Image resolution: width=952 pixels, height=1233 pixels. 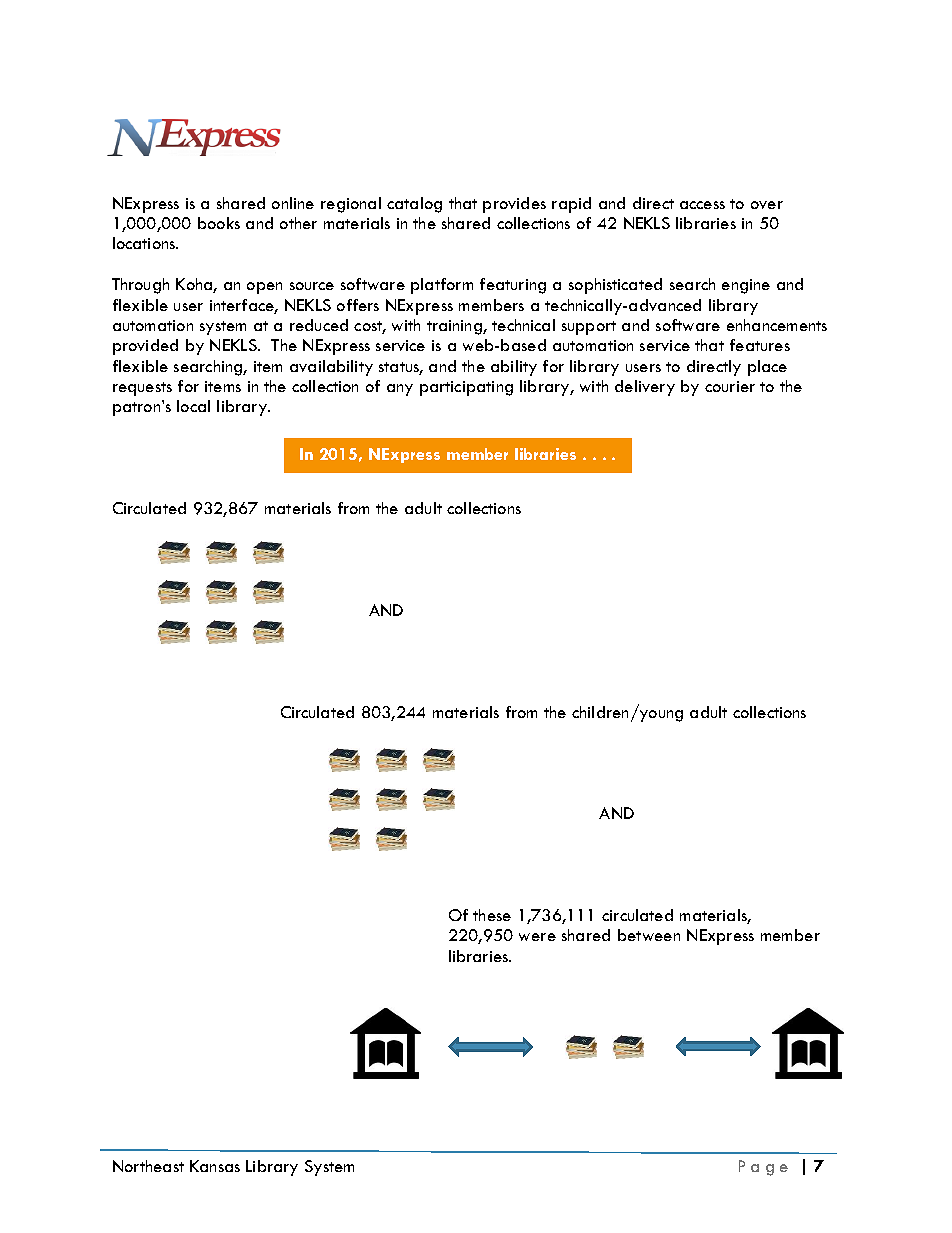 What do you see at coordinates (492, 915) in the screenshot?
I see `these` at bounding box center [492, 915].
